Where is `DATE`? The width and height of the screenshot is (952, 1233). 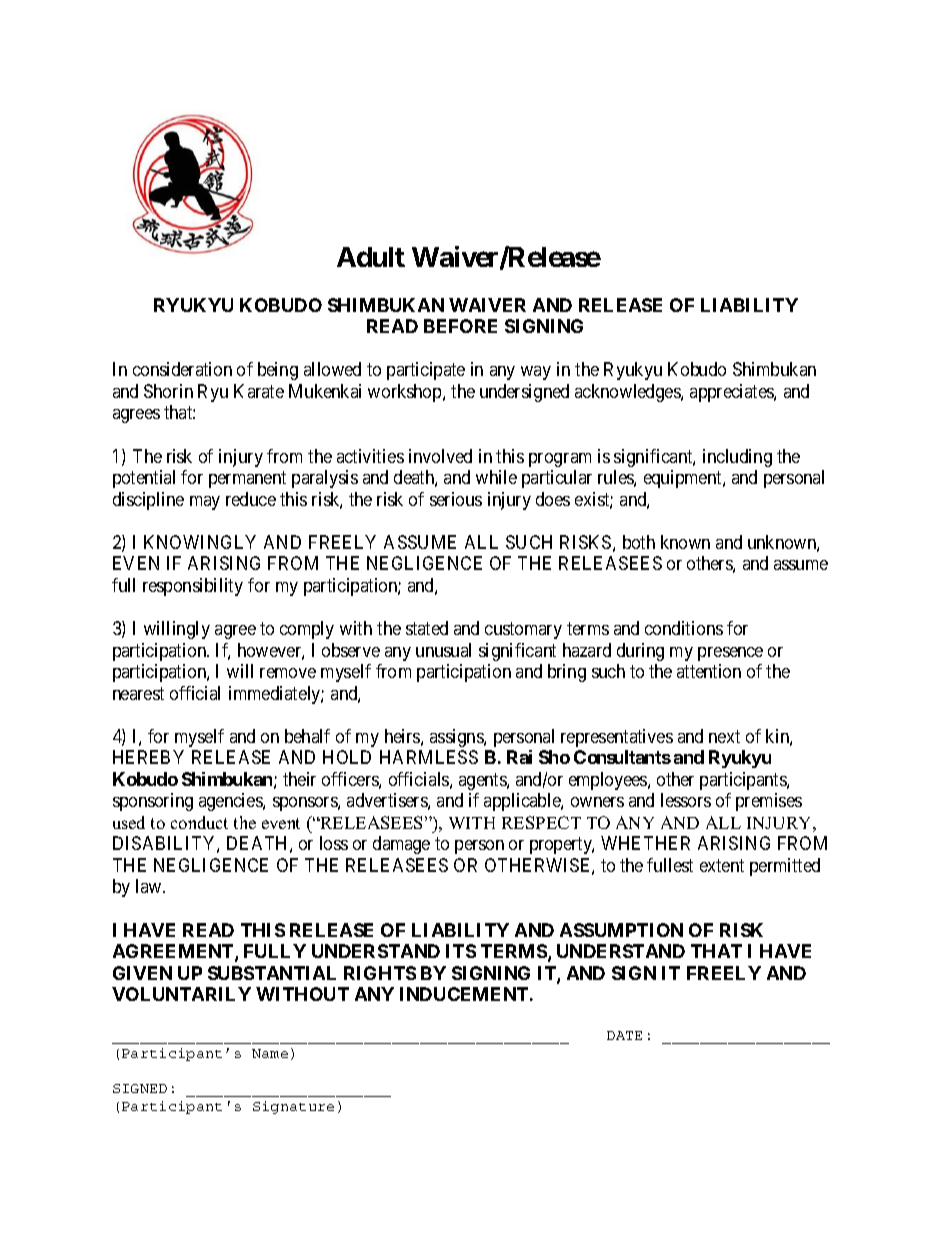
DATE is located at coordinates (624, 1035).
